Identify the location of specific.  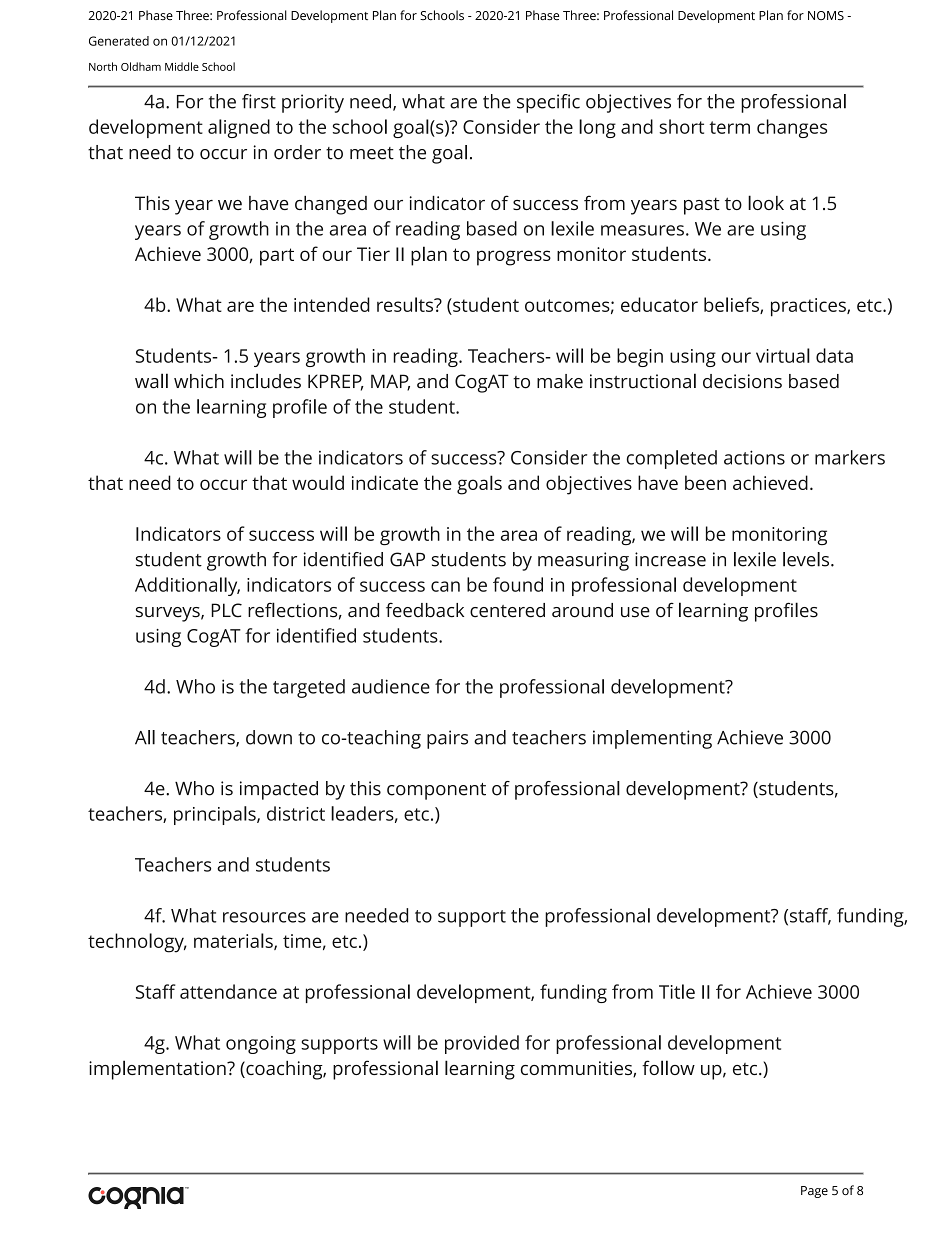
(548, 103).
